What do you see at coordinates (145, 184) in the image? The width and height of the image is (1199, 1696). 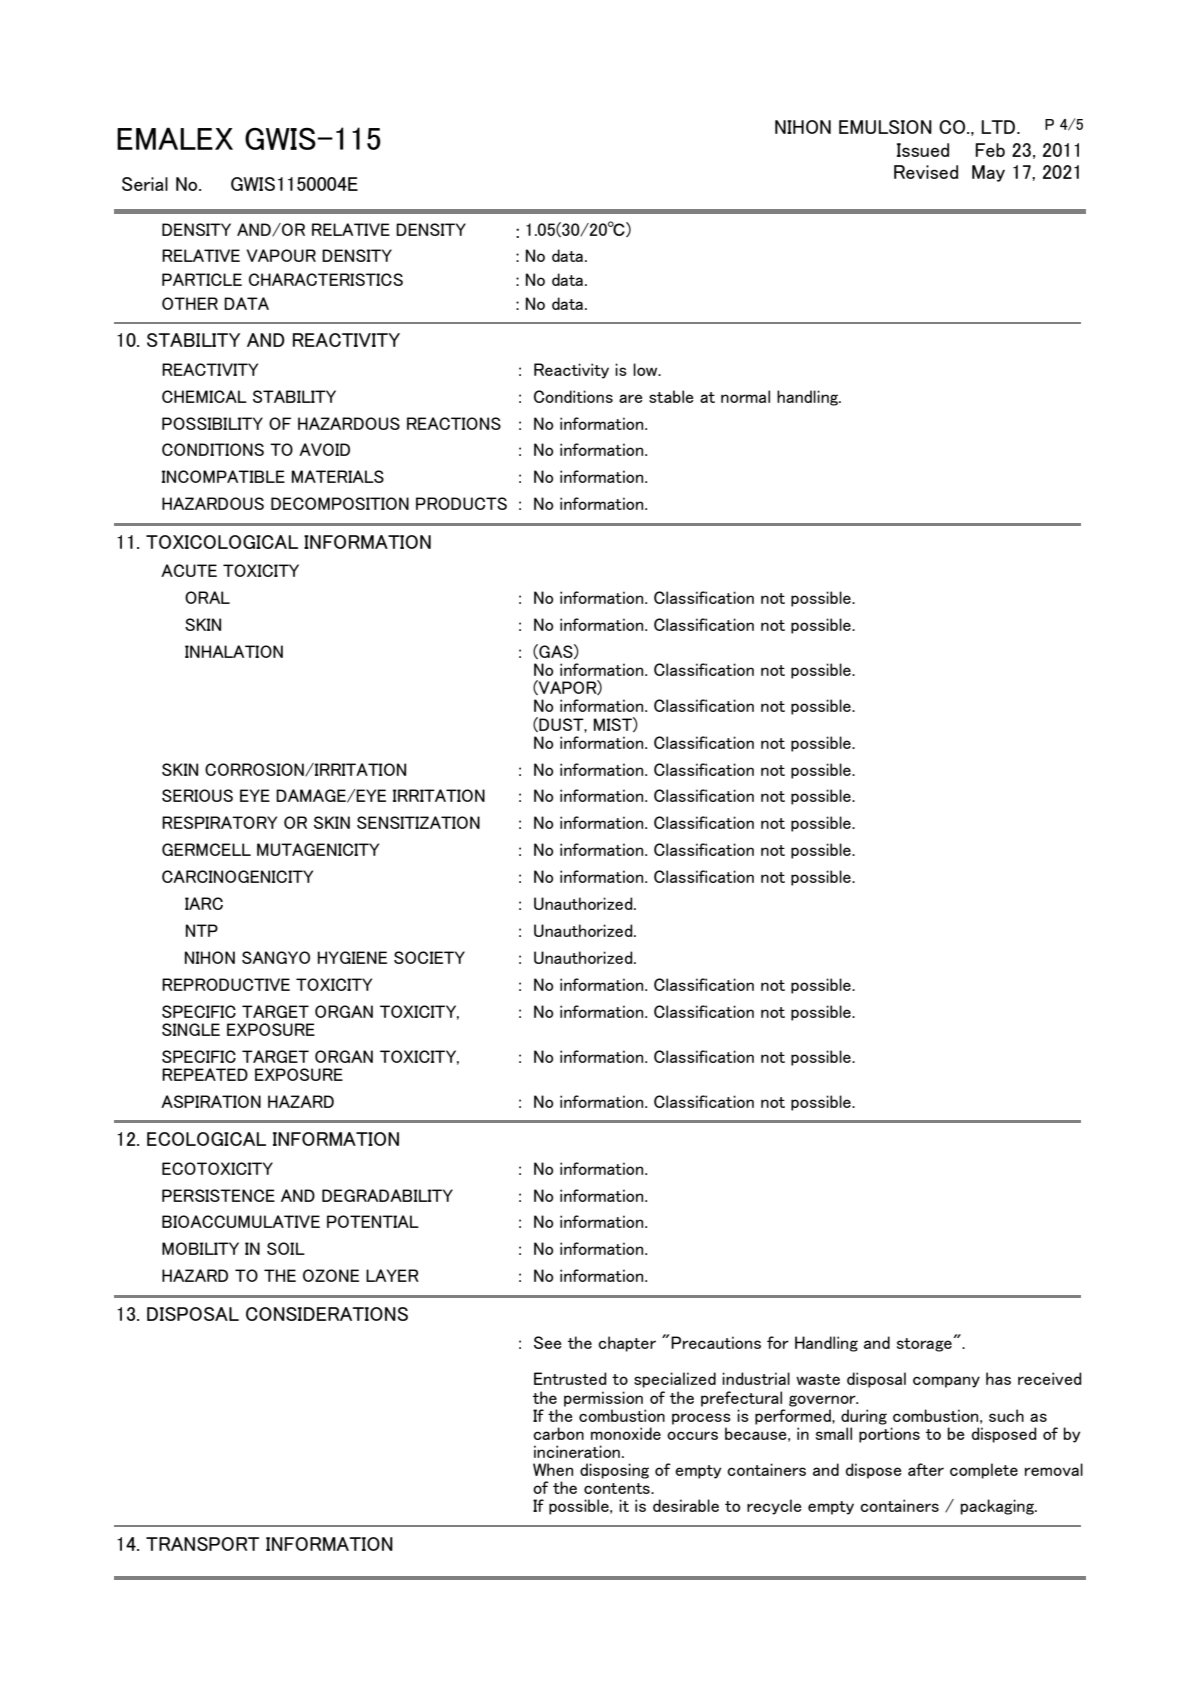 I see `Serial` at bounding box center [145, 184].
